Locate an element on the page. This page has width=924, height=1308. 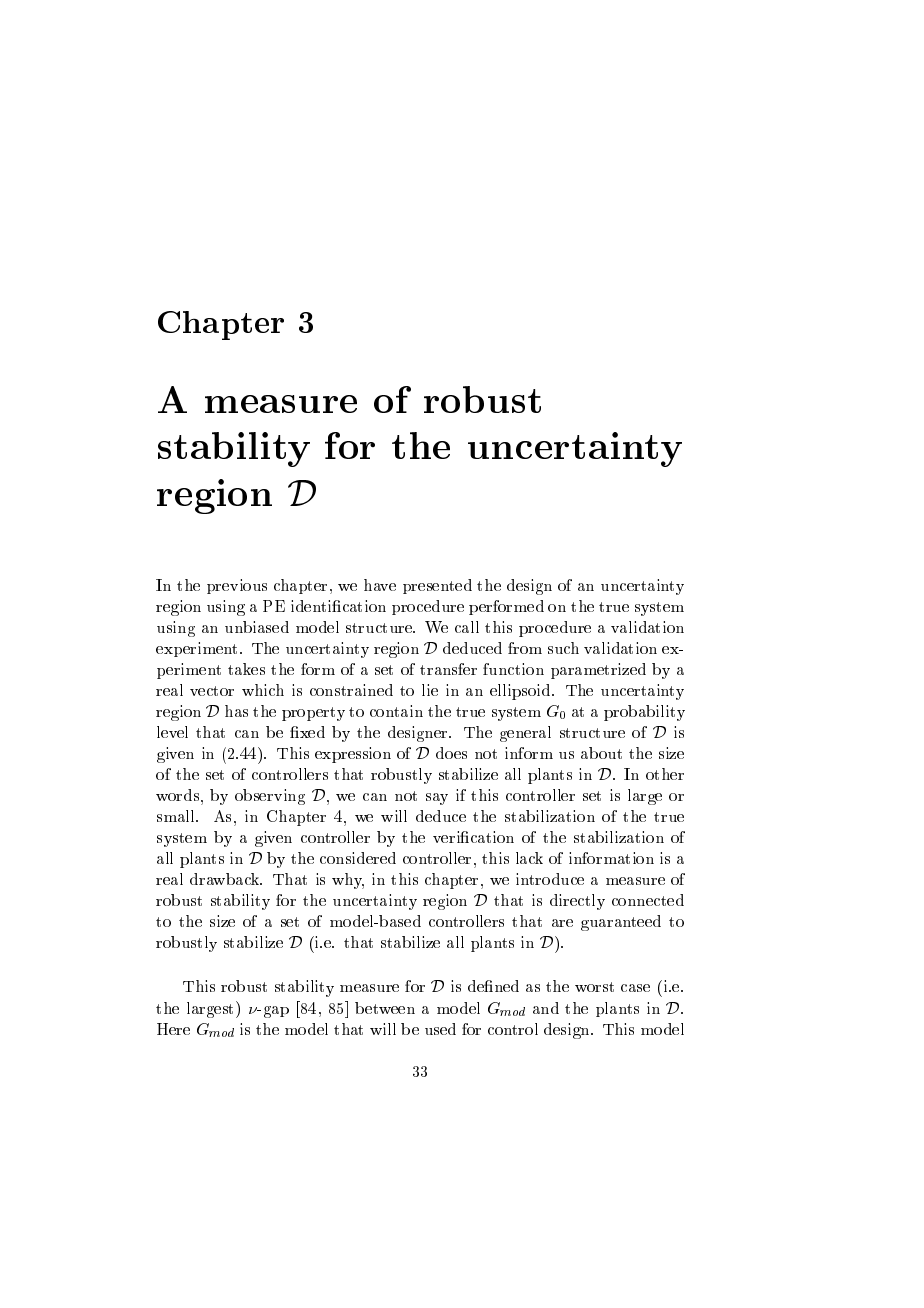
other is located at coordinates (665, 774).
